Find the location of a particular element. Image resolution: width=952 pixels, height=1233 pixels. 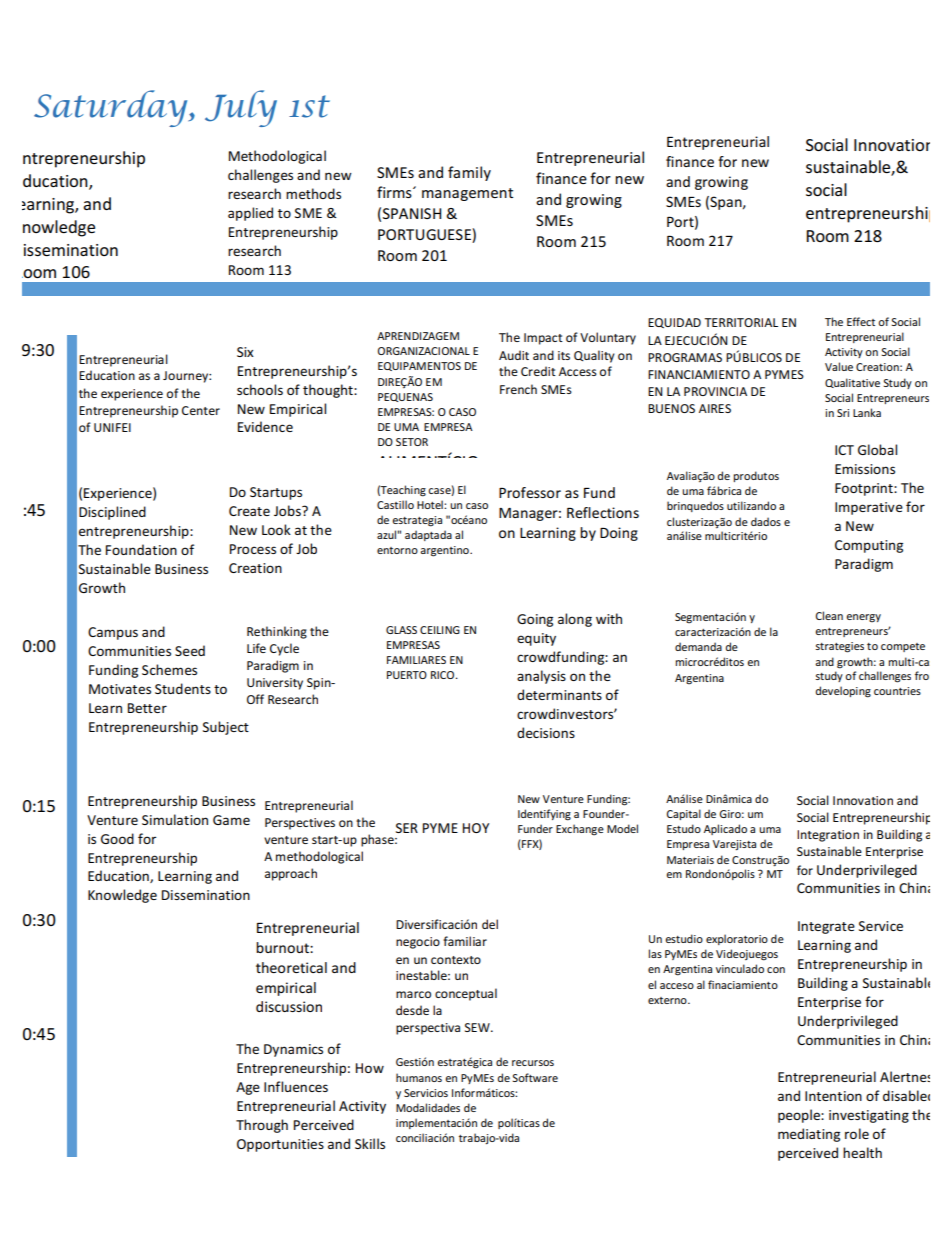

Through is located at coordinates (262, 1126).
